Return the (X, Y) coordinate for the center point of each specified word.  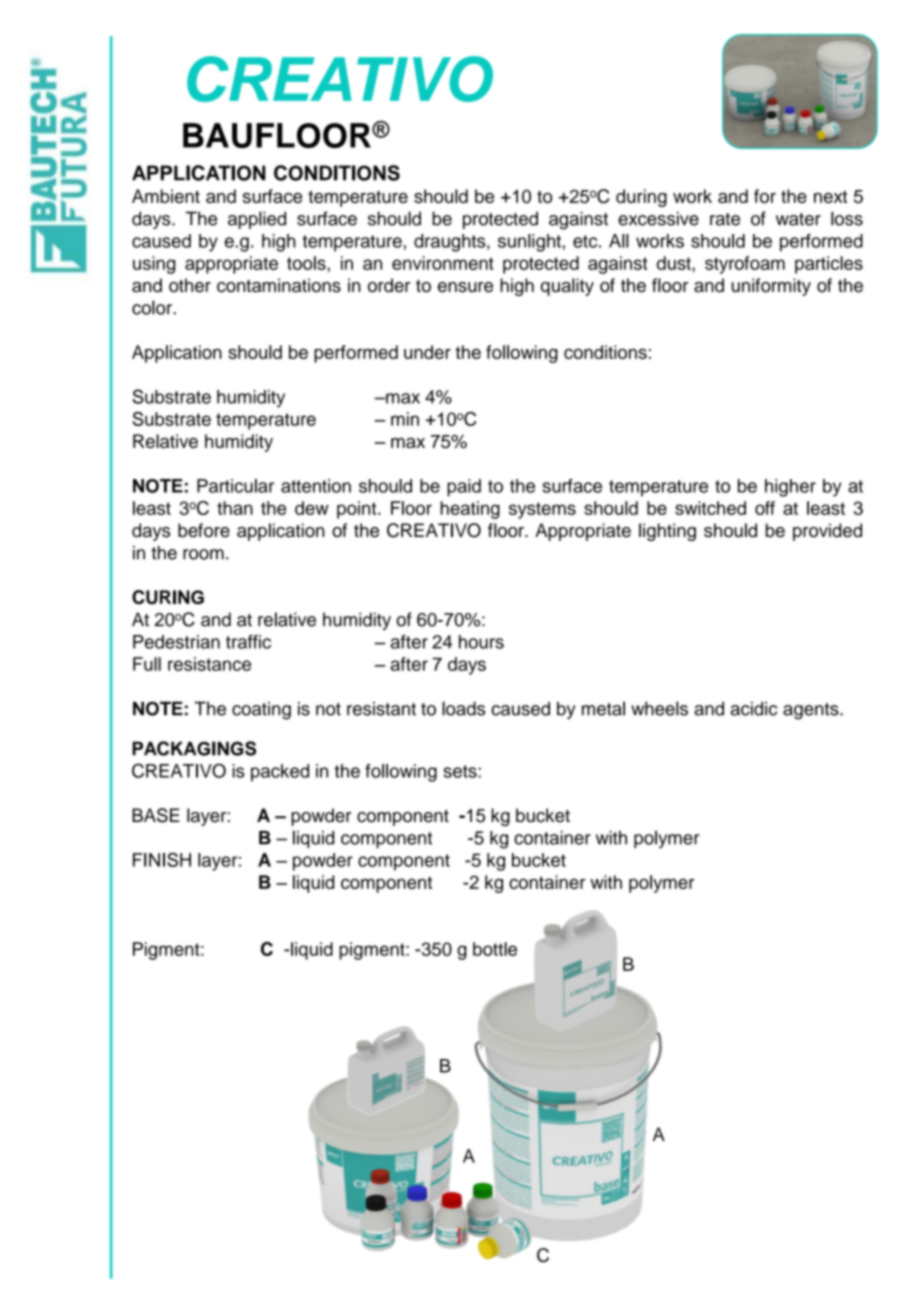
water (798, 219)
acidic (753, 708)
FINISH (162, 860)
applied (257, 220)
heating (470, 510)
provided (827, 532)
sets (461, 771)
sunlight (529, 243)
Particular (235, 486)
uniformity (771, 287)
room (203, 554)
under (427, 352)
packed (280, 773)
